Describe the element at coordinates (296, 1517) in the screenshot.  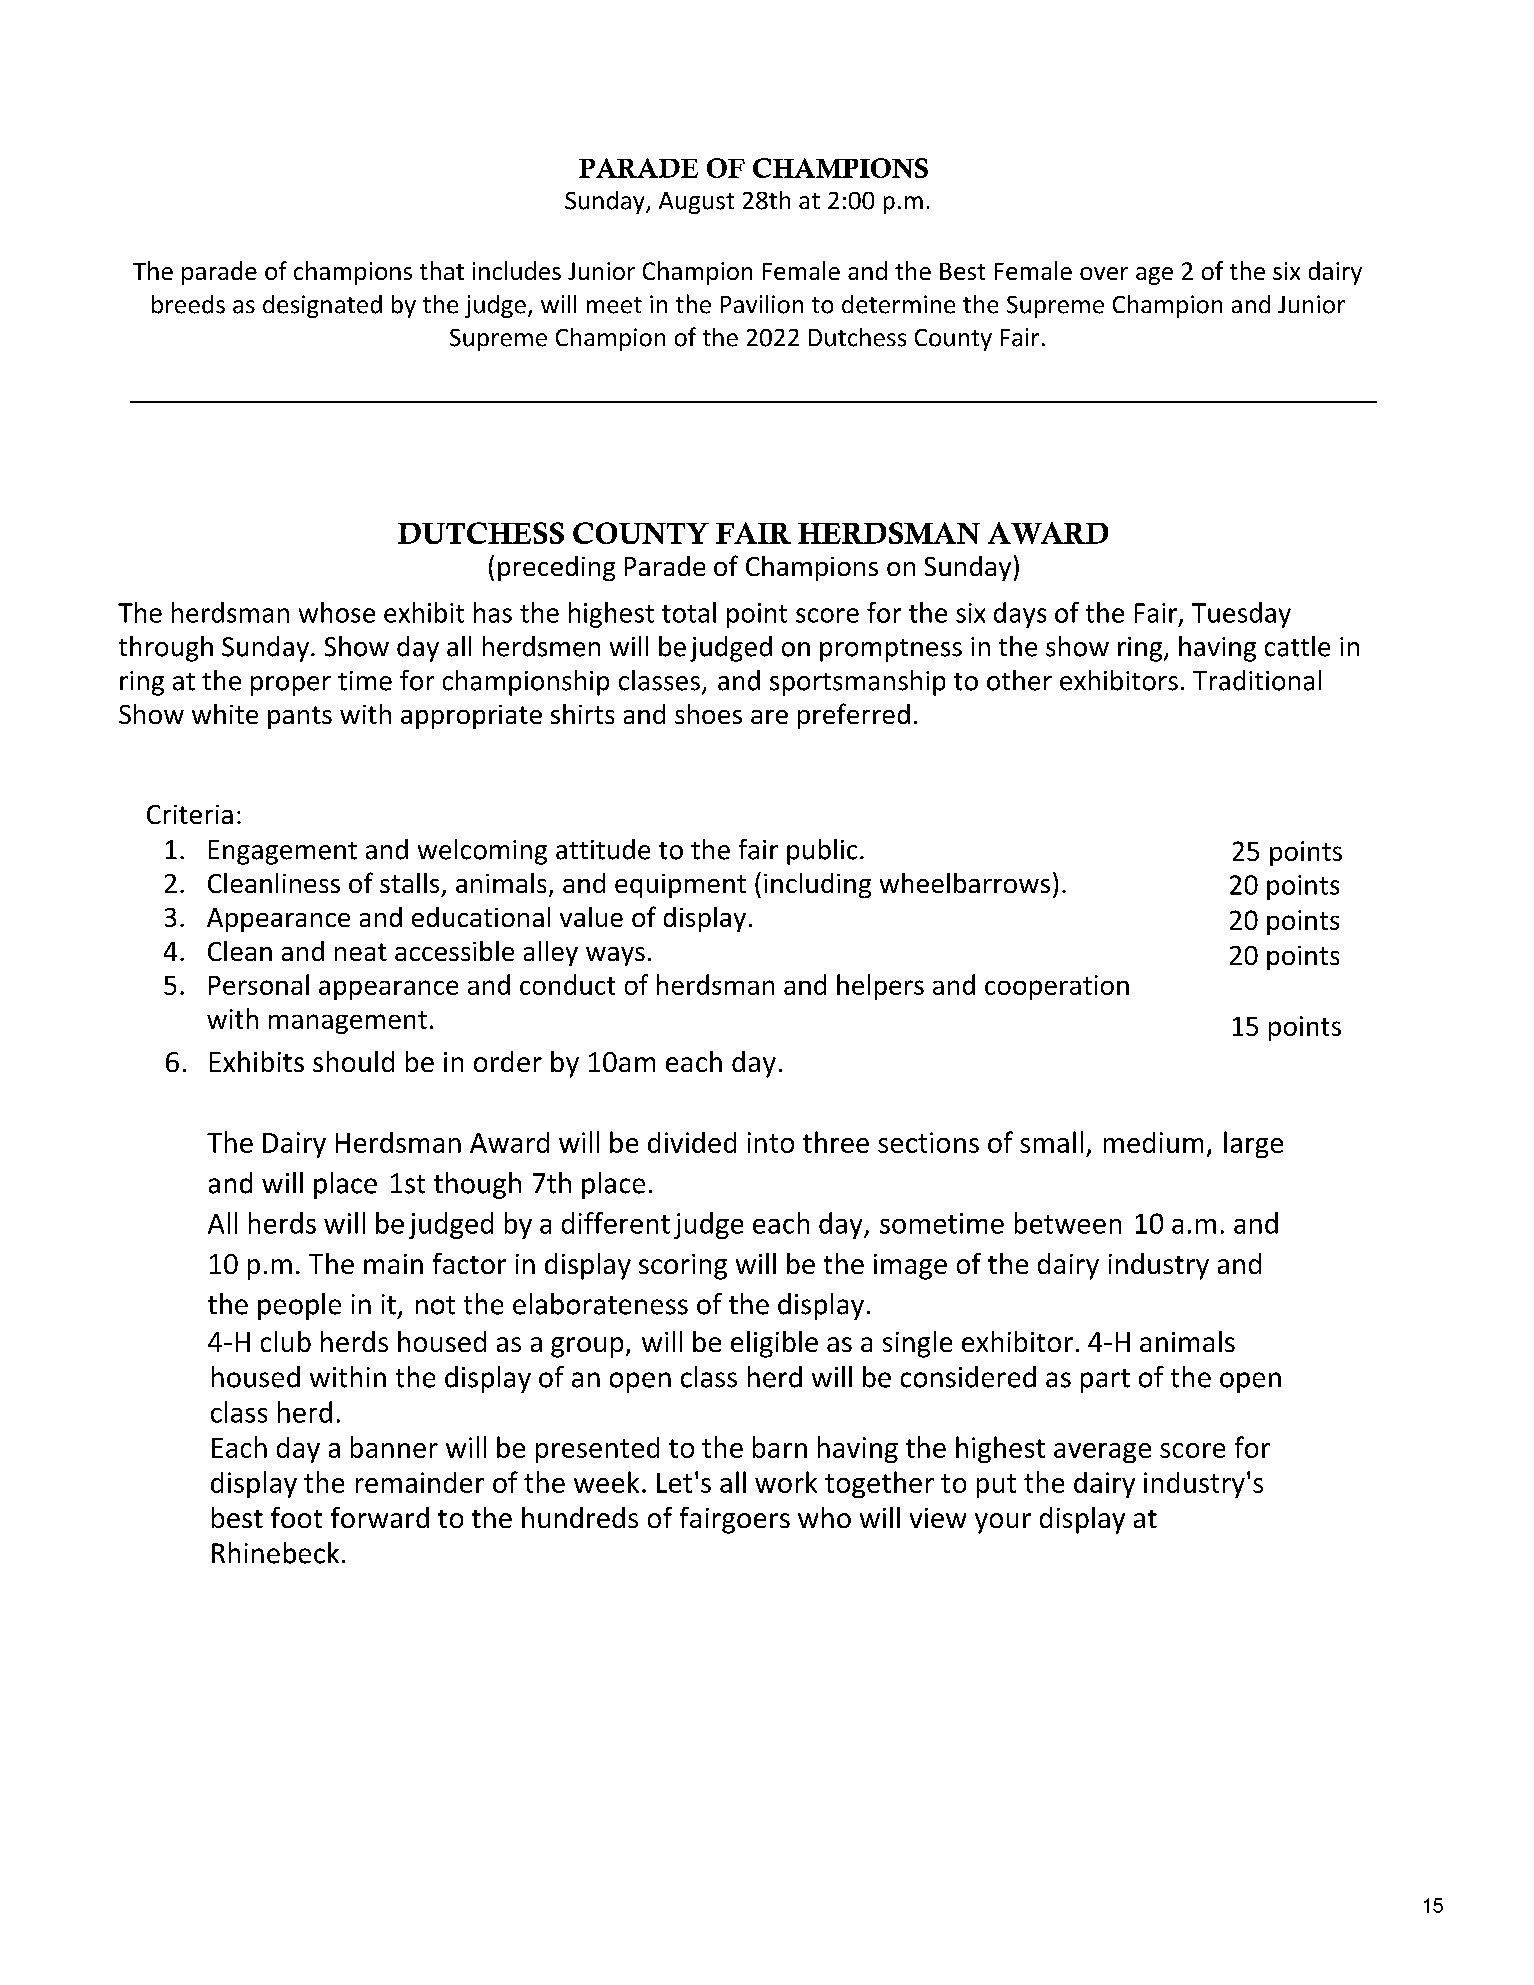
I see `foot` at that location.
